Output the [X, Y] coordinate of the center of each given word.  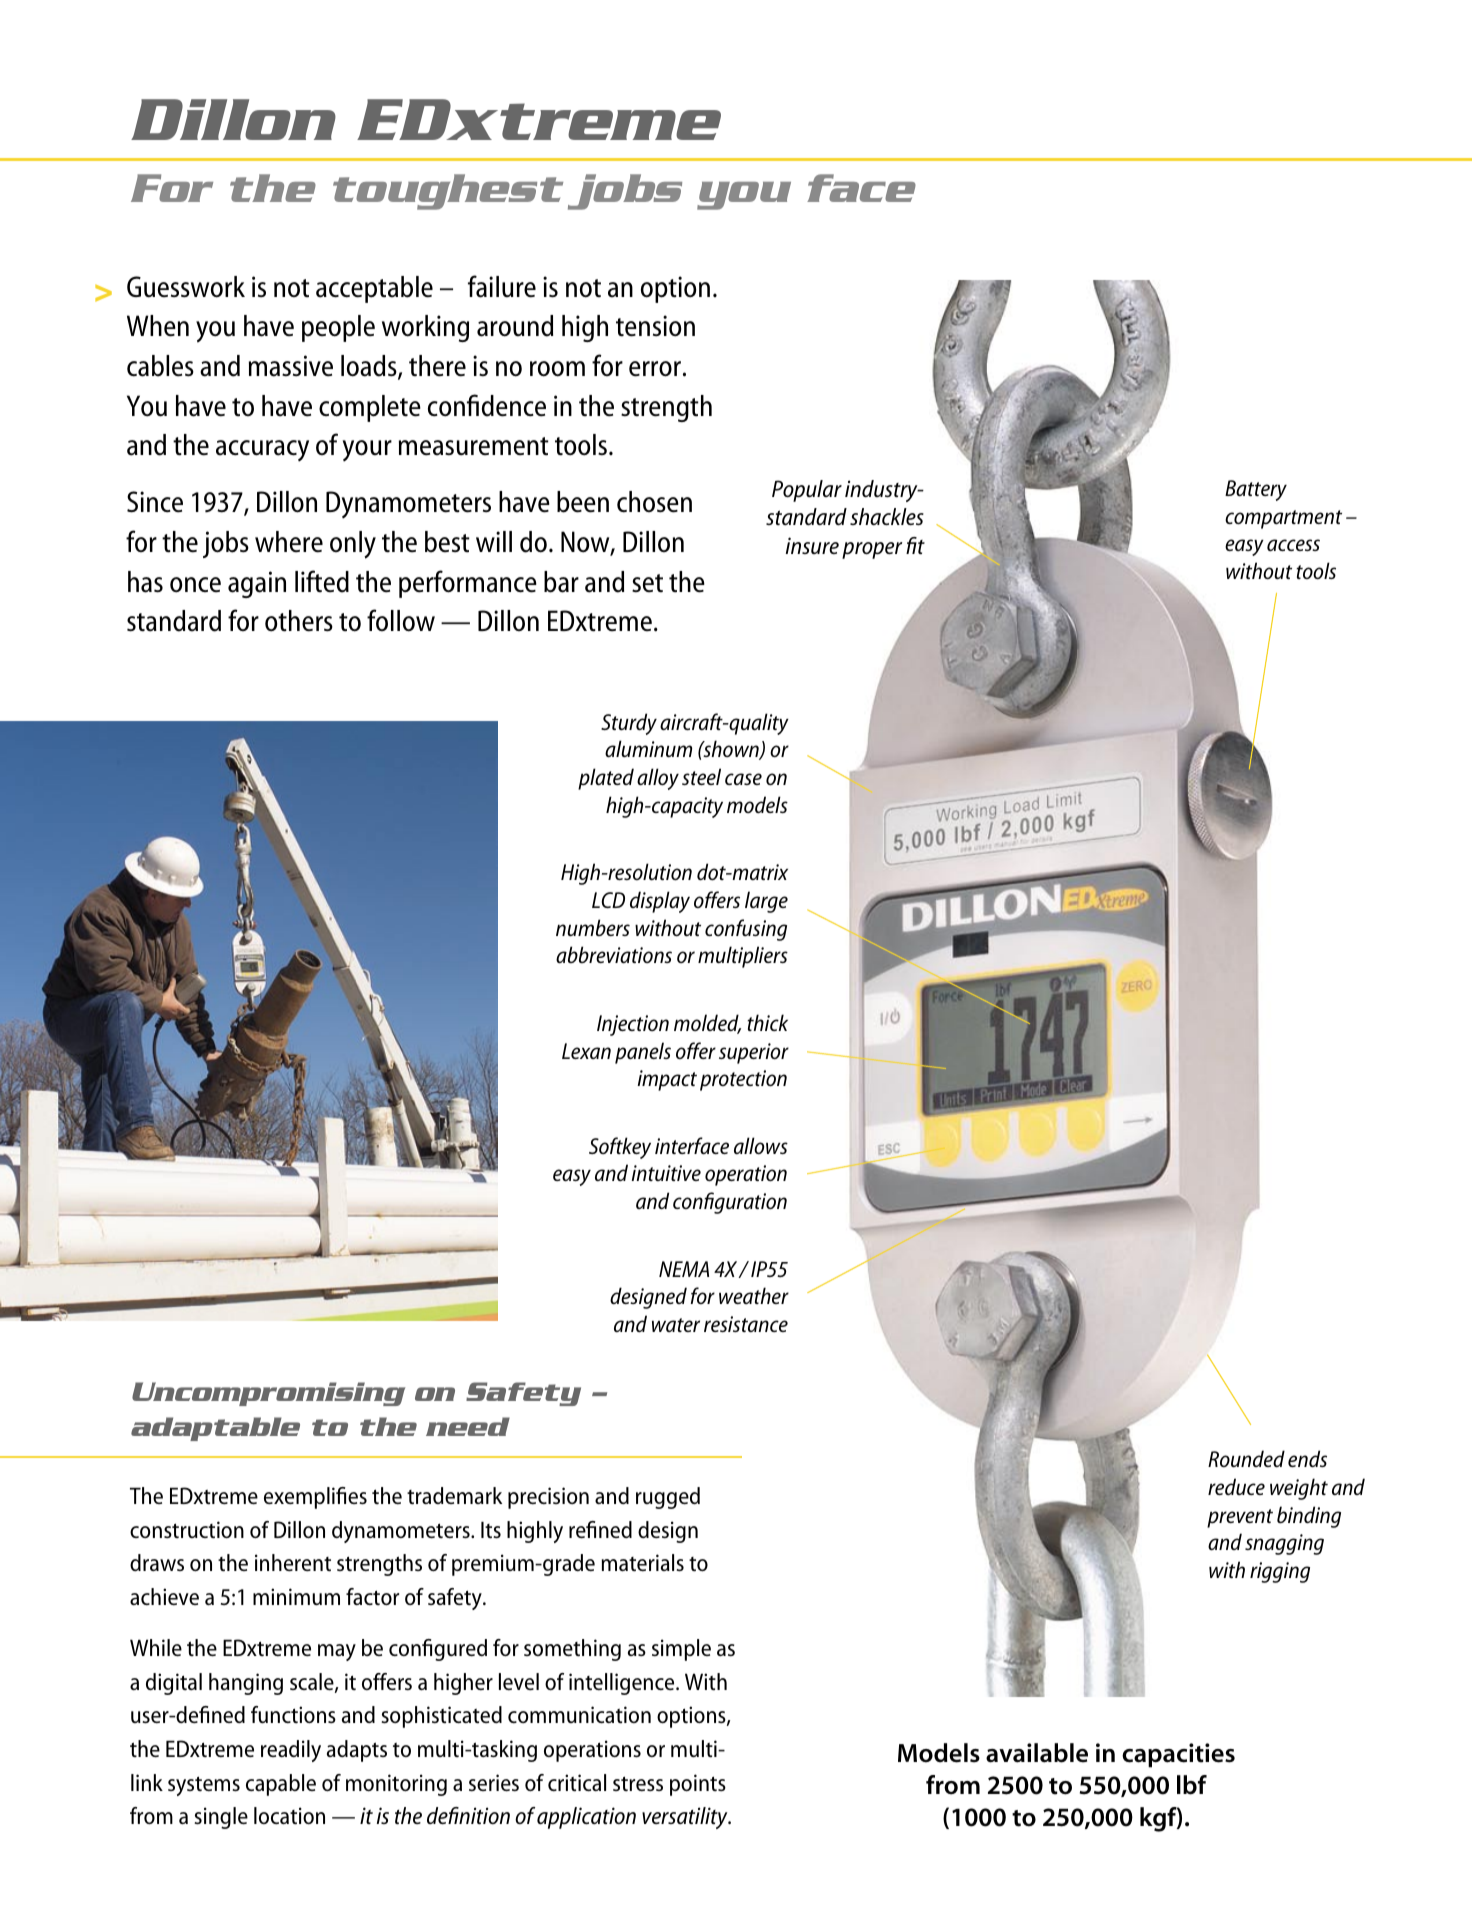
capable [281, 1785]
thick [767, 1022]
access [1293, 545]
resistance [746, 1324]
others [299, 621]
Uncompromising [268, 1394]
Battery [1256, 490]
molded [707, 1024]
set [647, 583]
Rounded [1246, 1459]
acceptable [374, 289]
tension [655, 326]
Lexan [586, 1051]
